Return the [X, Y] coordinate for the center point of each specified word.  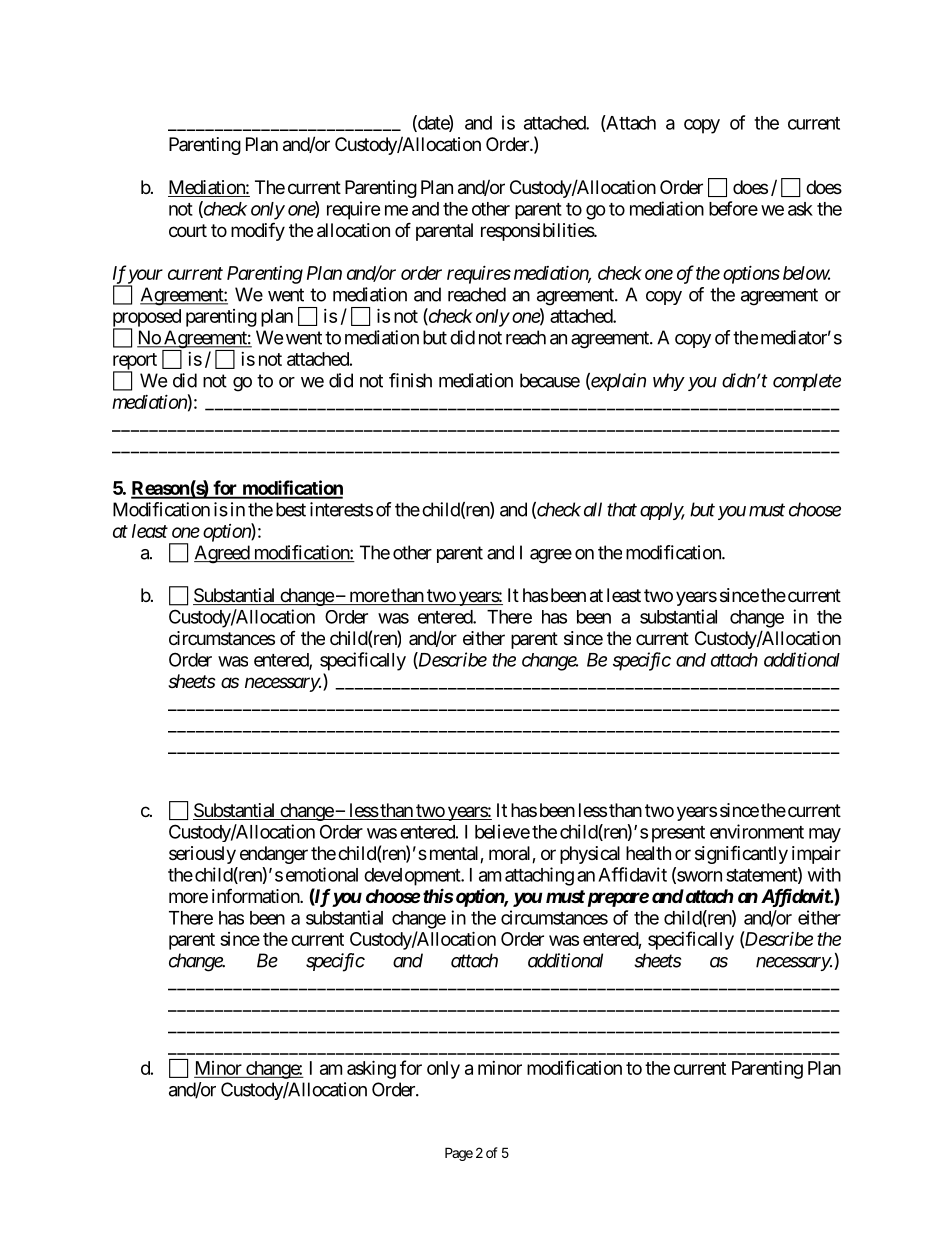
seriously [202, 855]
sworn [698, 877]
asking [371, 1069]
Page [459, 1154]
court [188, 230]
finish [410, 380]
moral [511, 854]
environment [757, 831]
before [733, 208]
